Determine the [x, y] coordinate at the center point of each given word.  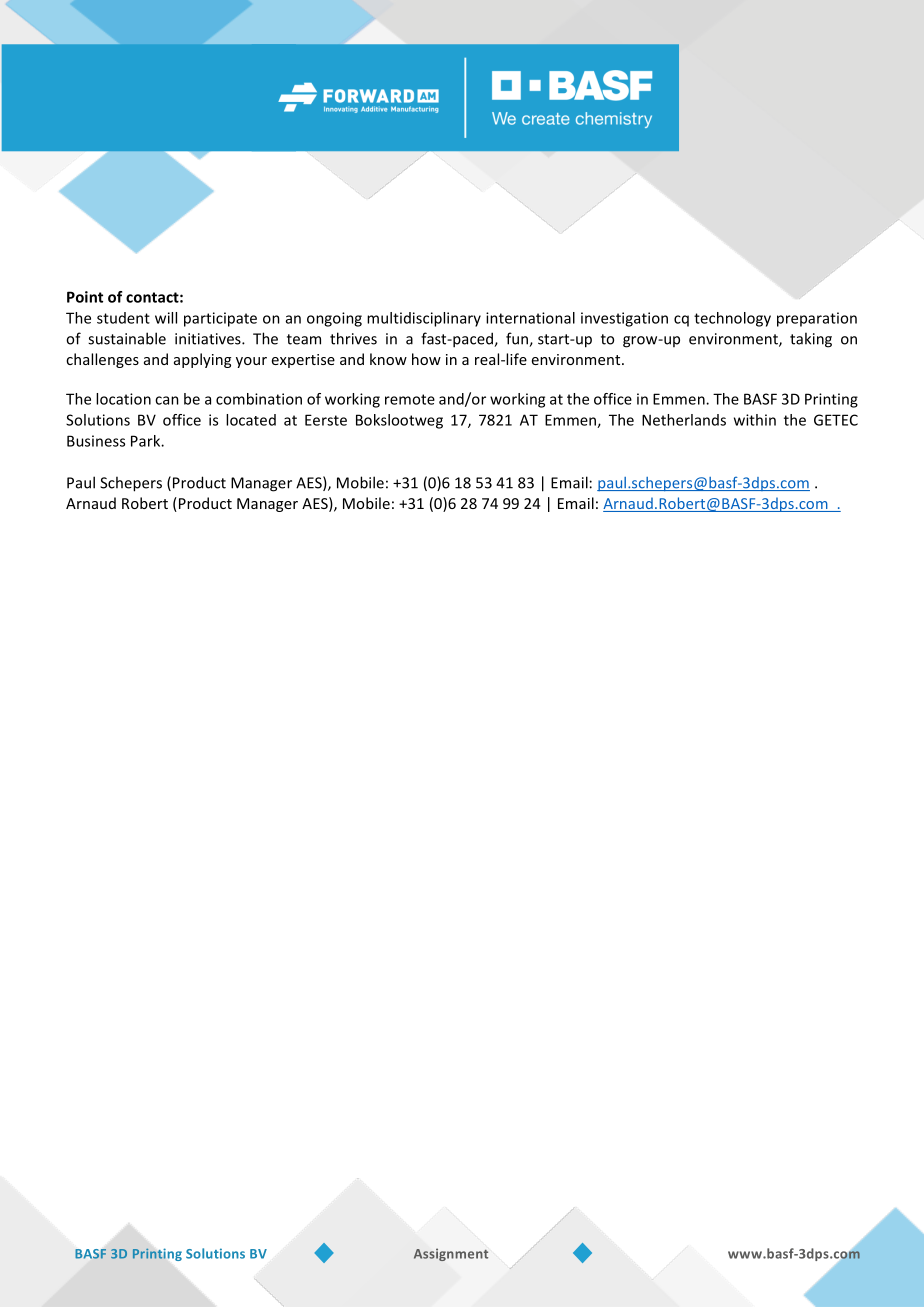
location [123, 399]
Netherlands [684, 420]
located [251, 420]
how [426, 359]
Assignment [451, 1254]
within [755, 420]
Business [96, 441]
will [166, 318]
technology [732, 319]
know [388, 359]
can [167, 400]
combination [259, 399]
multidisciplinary [424, 319]
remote [410, 399]
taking [811, 340]
